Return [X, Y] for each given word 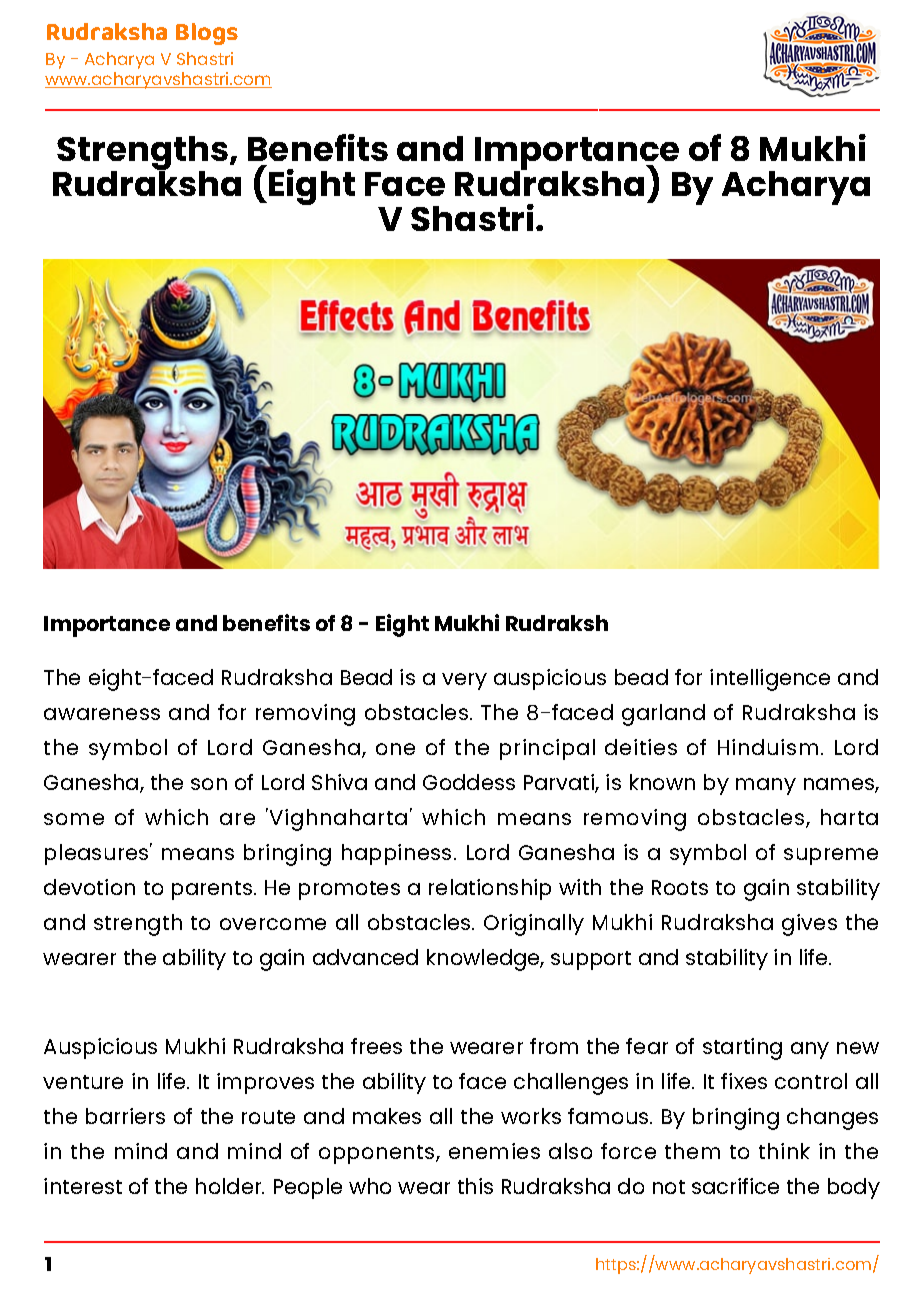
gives [809, 925]
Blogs [207, 34]
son [209, 784]
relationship [490, 889]
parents [212, 890]
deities [641, 747]
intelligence [770, 680]
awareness [102, 714]
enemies [494, 1151]
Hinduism [768, 747]
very [464, 681]
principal [547, 749]
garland [663, 715]
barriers [125, 1116]
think [784, 1151]
